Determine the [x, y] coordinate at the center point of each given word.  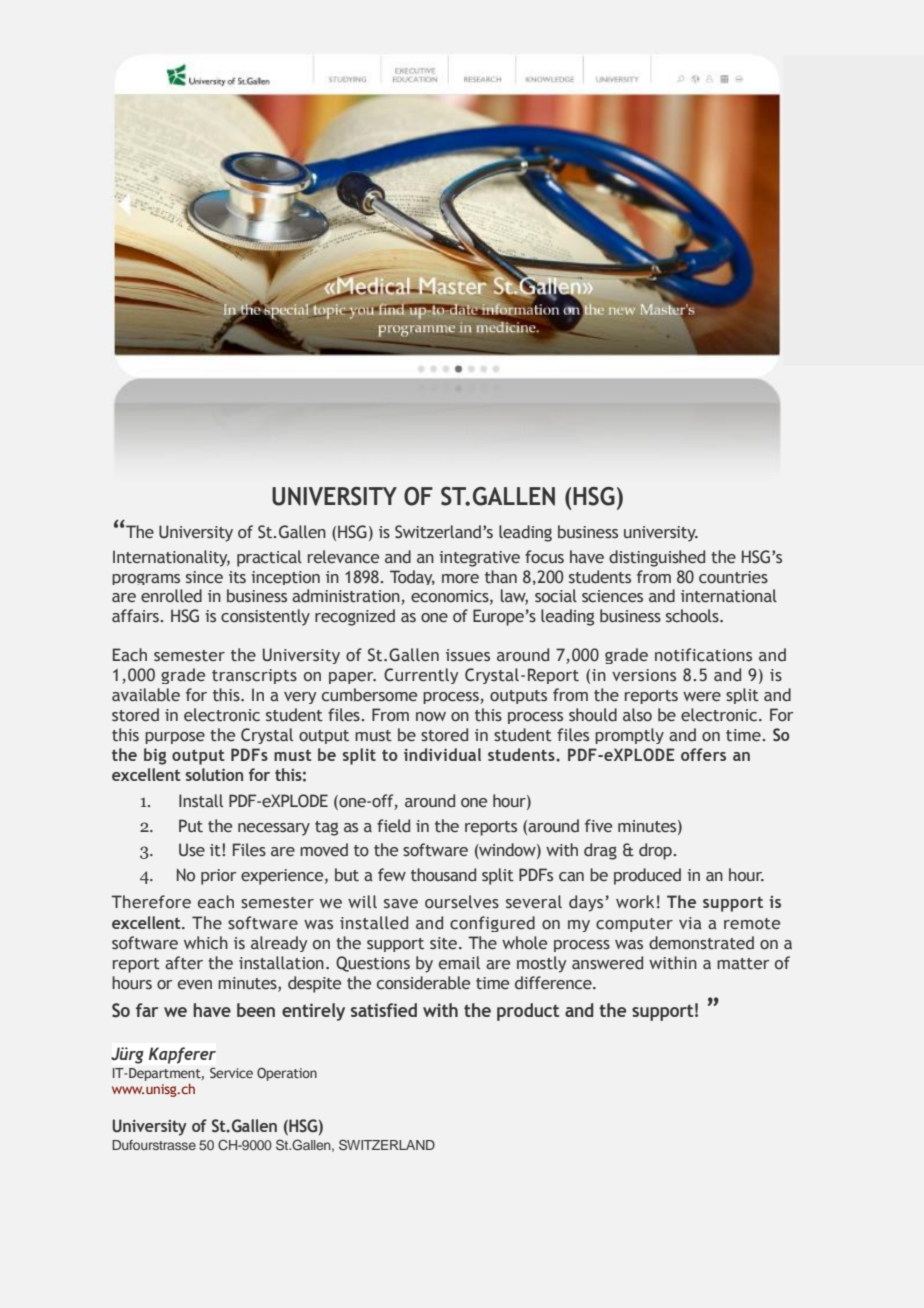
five [598, 825]
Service [231, 1072]
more [460, 579]
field [393, 826]
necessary [274, 829]
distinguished [657, 558]
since [204, 577]
